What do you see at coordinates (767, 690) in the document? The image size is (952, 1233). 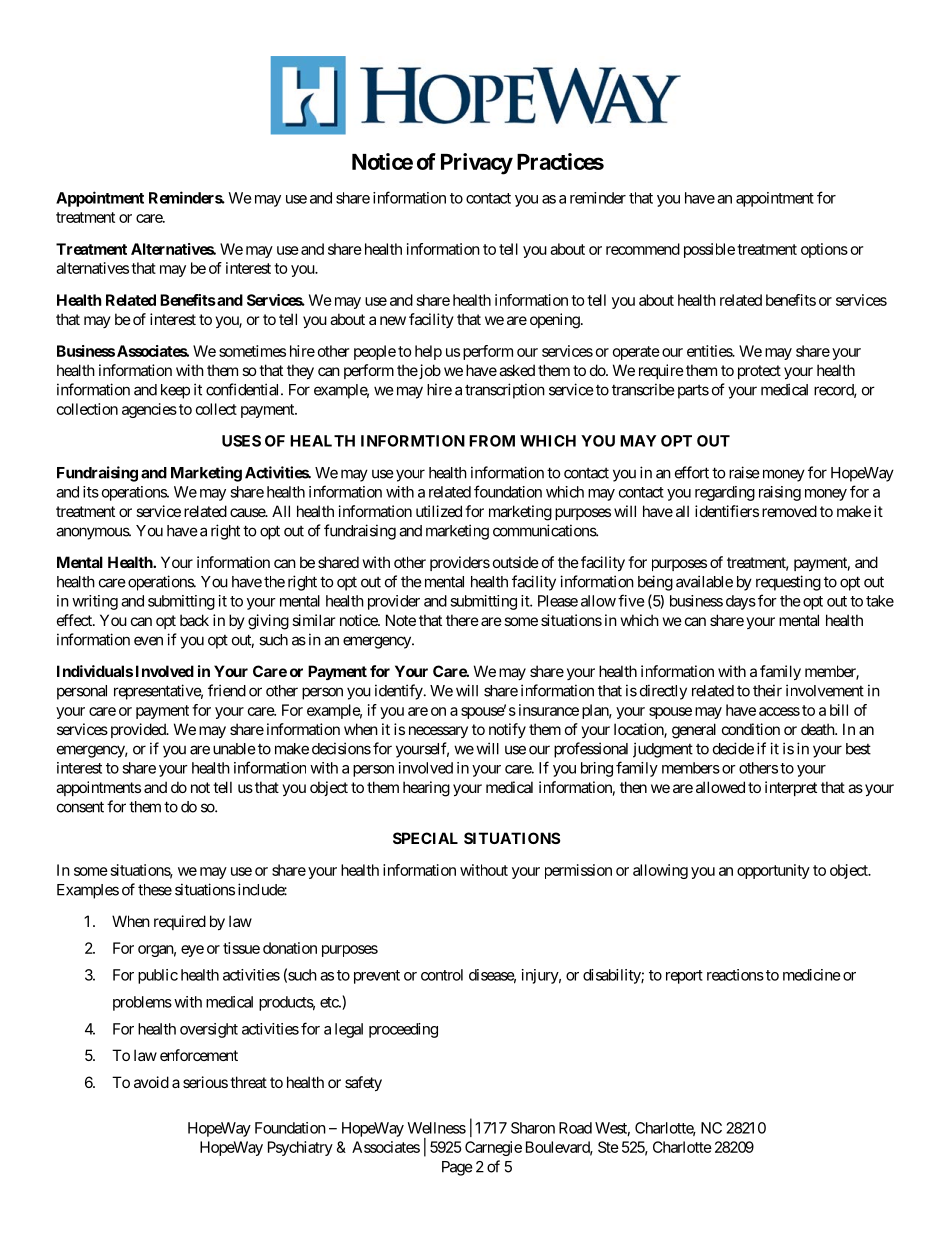 I see `their` at bounding box center [767, 690].
